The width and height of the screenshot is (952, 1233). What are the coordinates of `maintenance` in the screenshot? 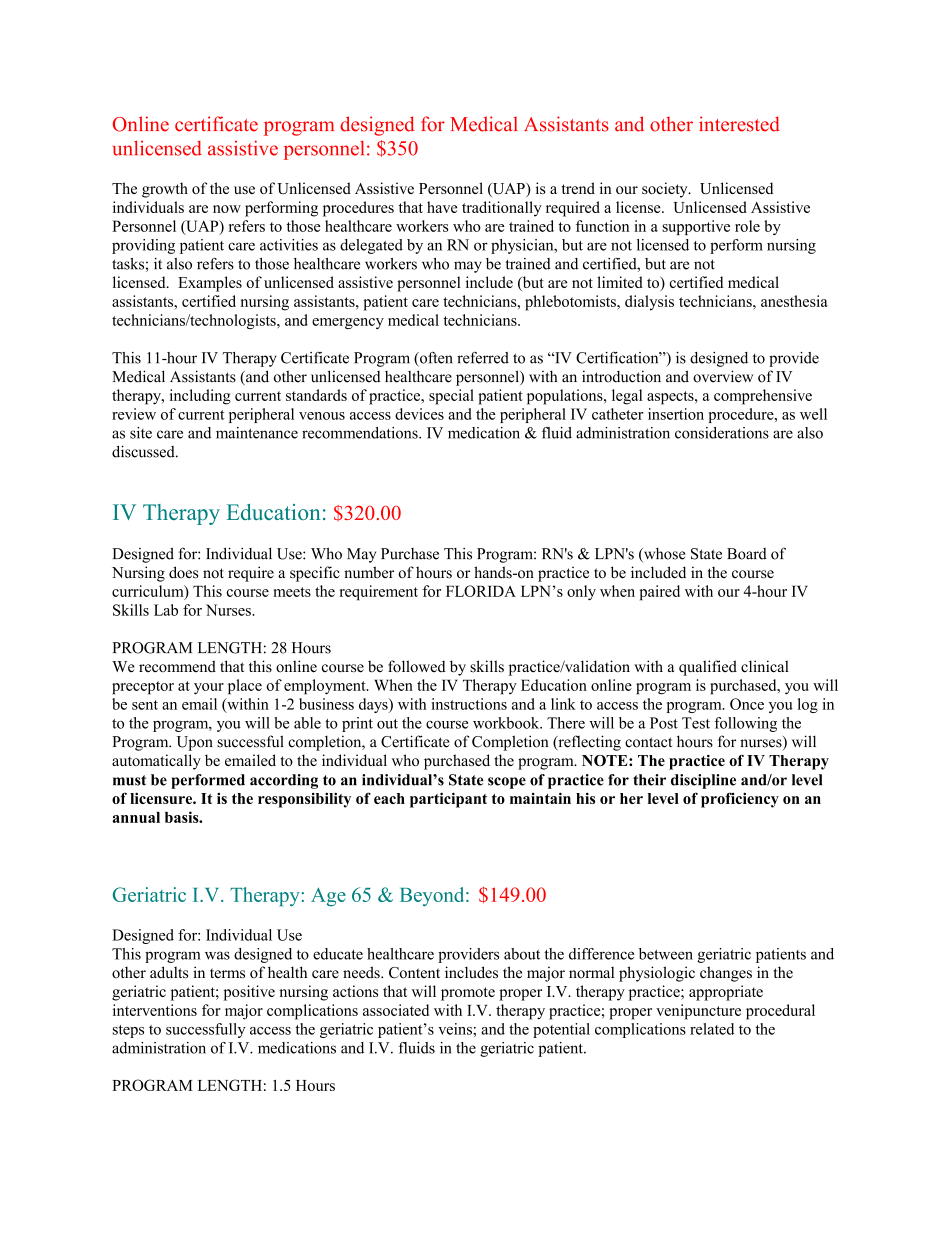 It's located at (257, 433).
